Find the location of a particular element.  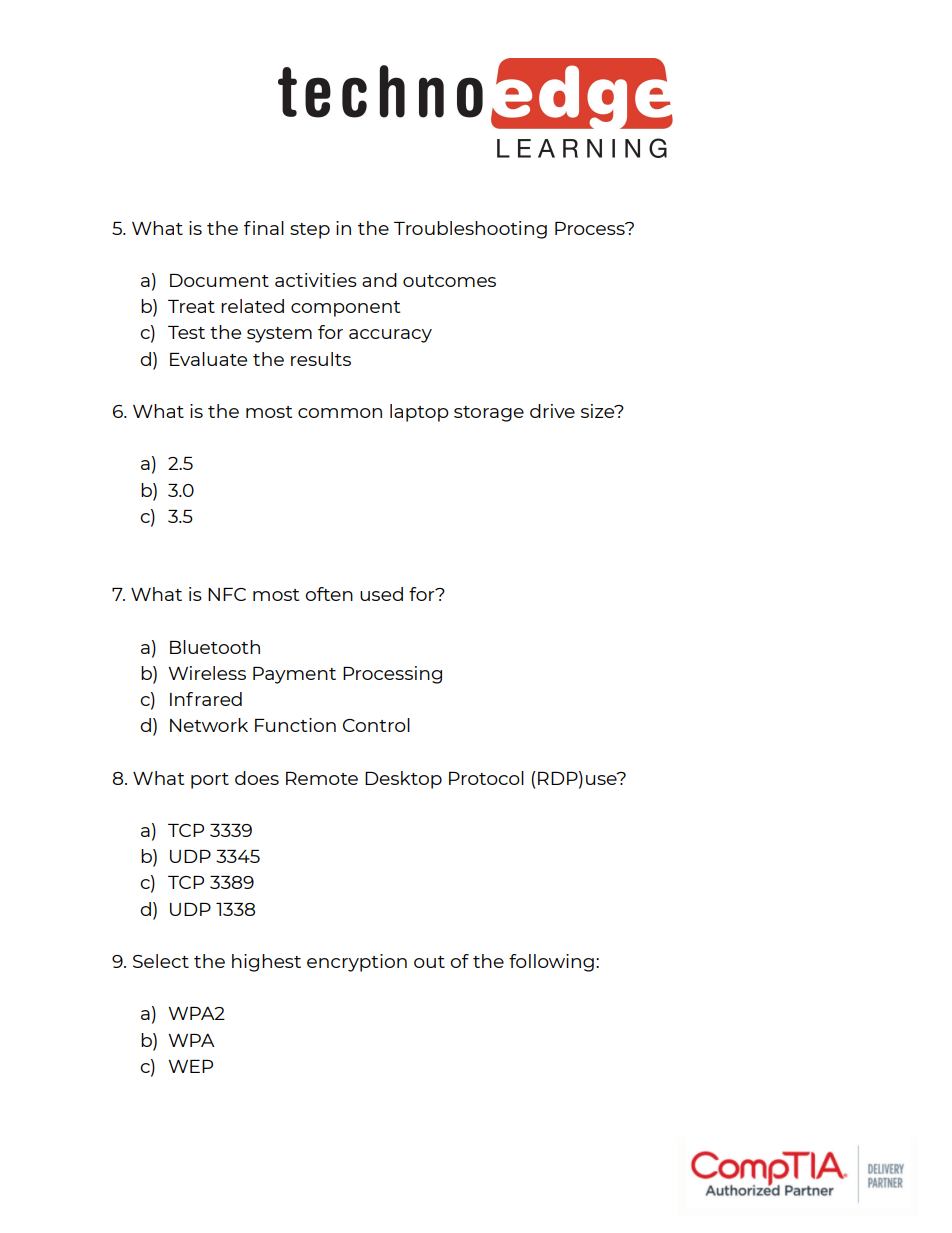

encryption is located at coordinates (357, 963).
